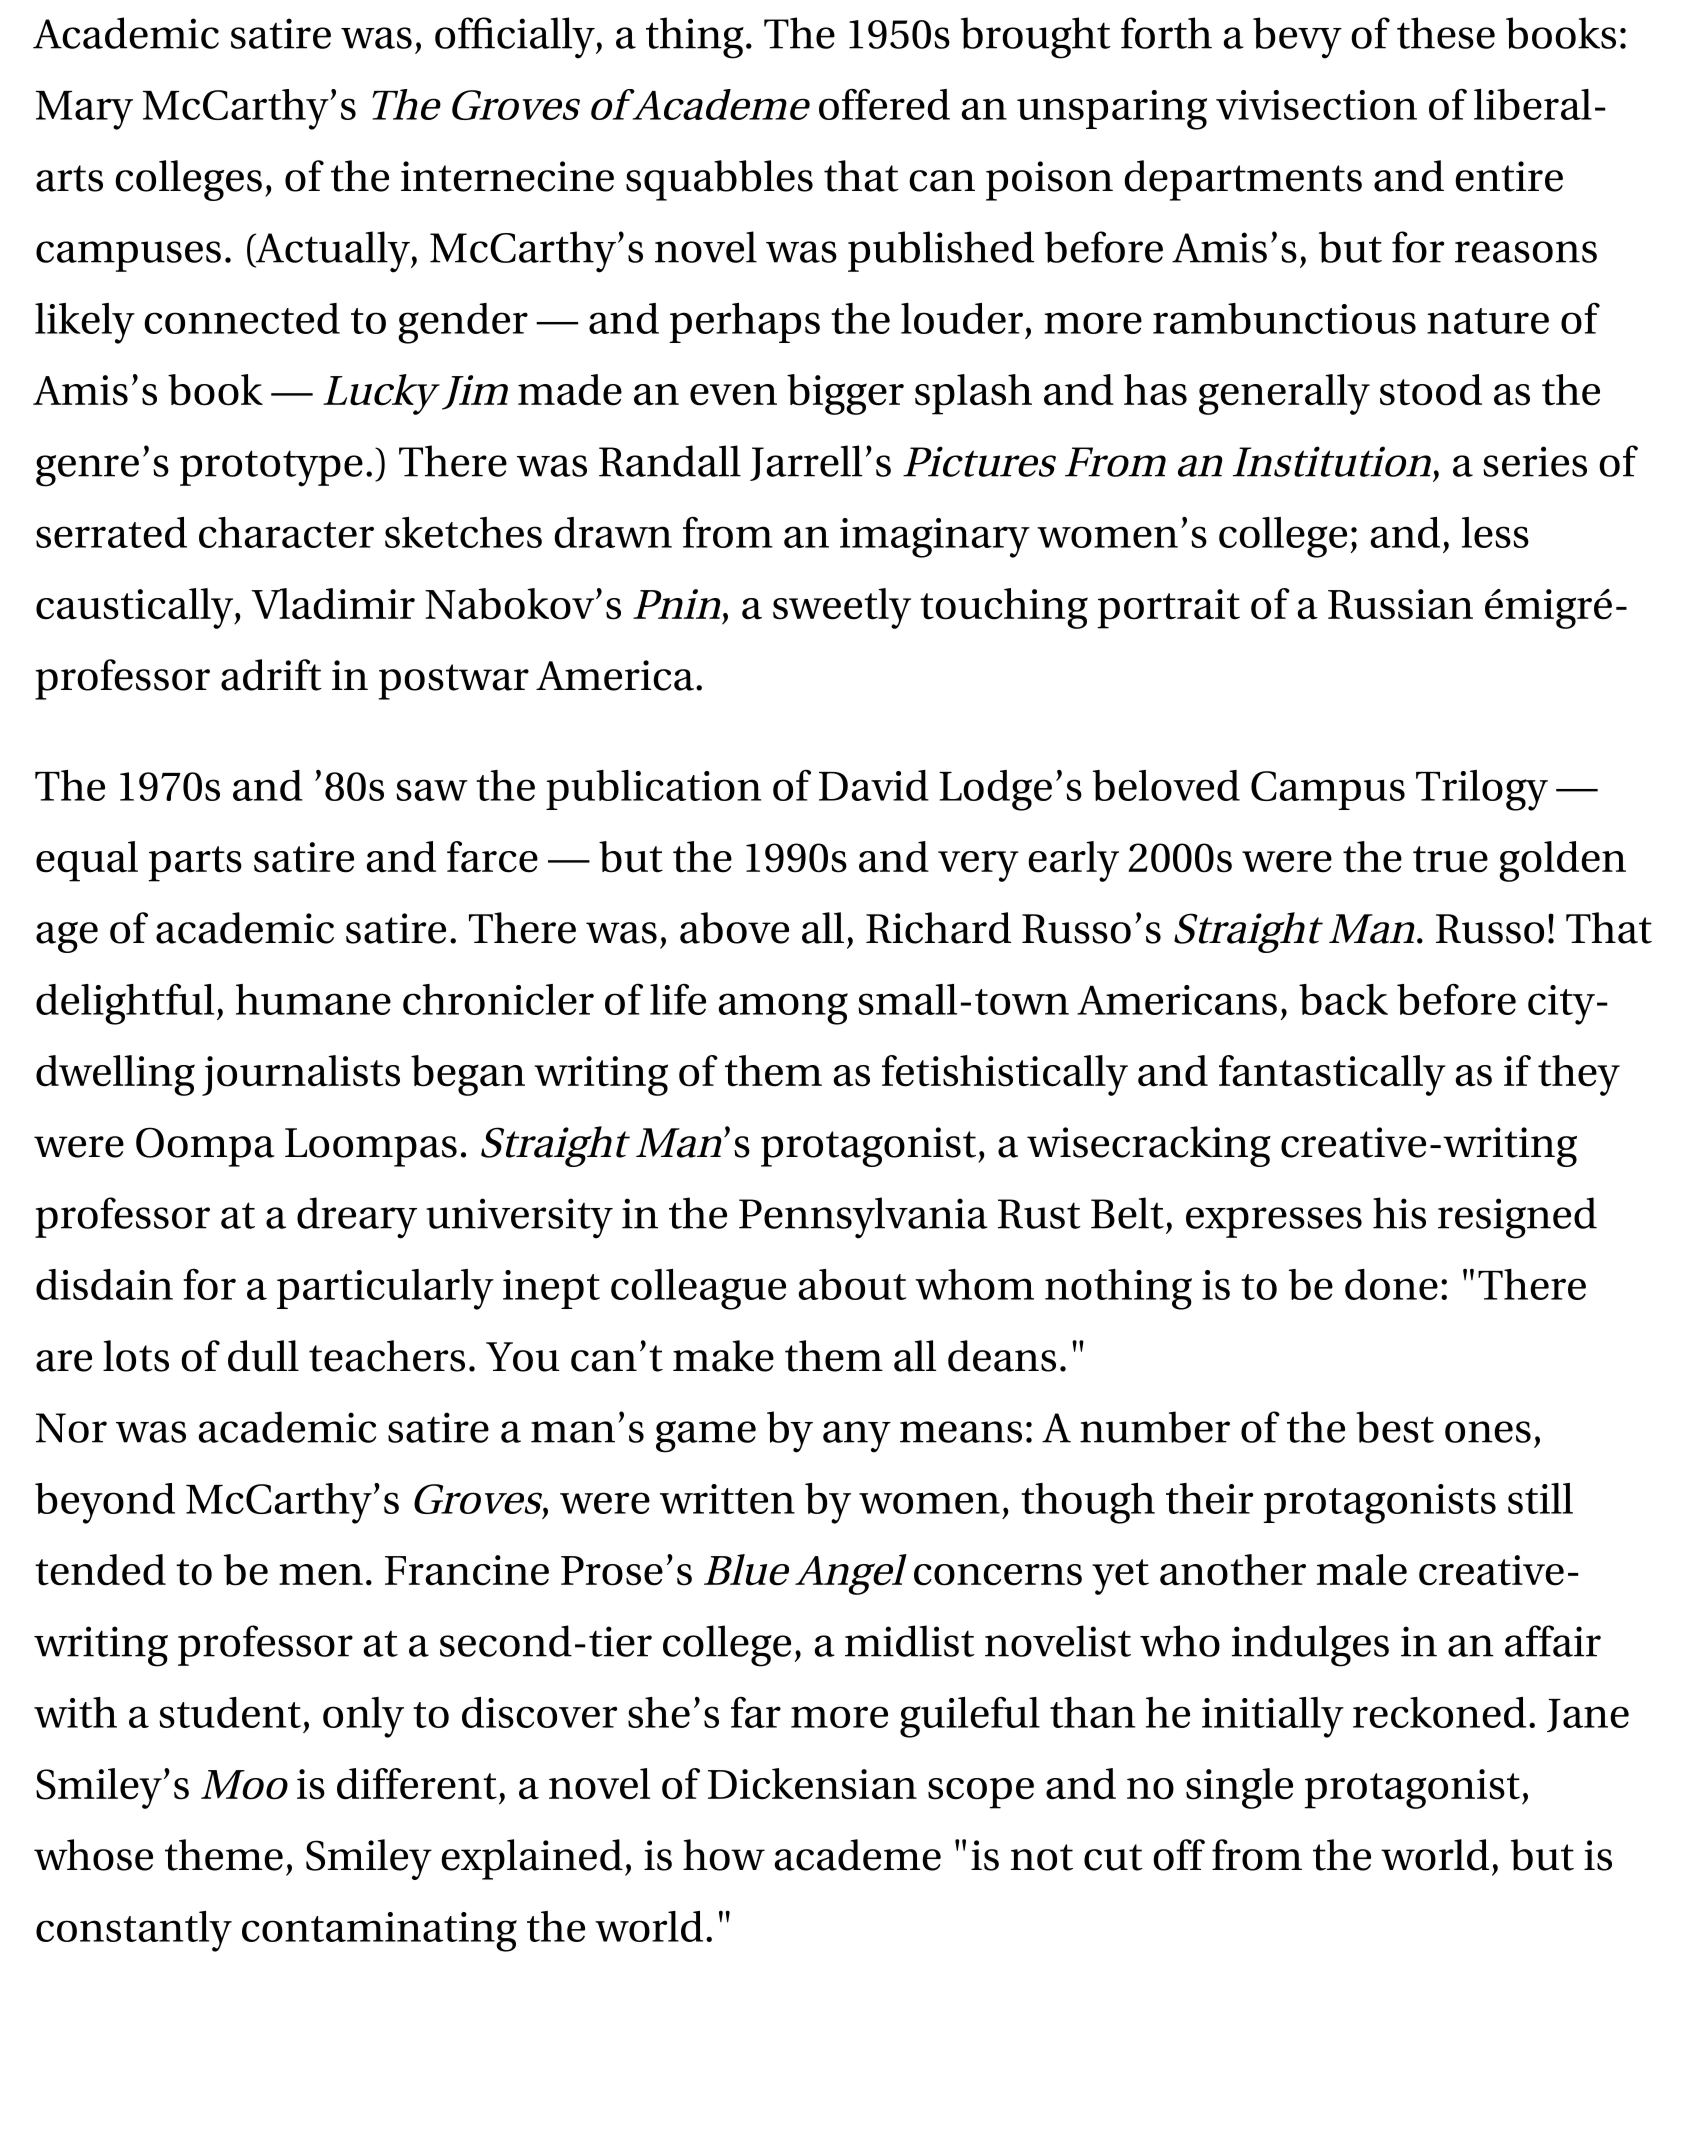 Image resolution: width=1690 pixels, height=2153 pixels. What do you see at coordinates (1395, 1427) in the image?
I see `best` at bounding box center [1395, 1427].
